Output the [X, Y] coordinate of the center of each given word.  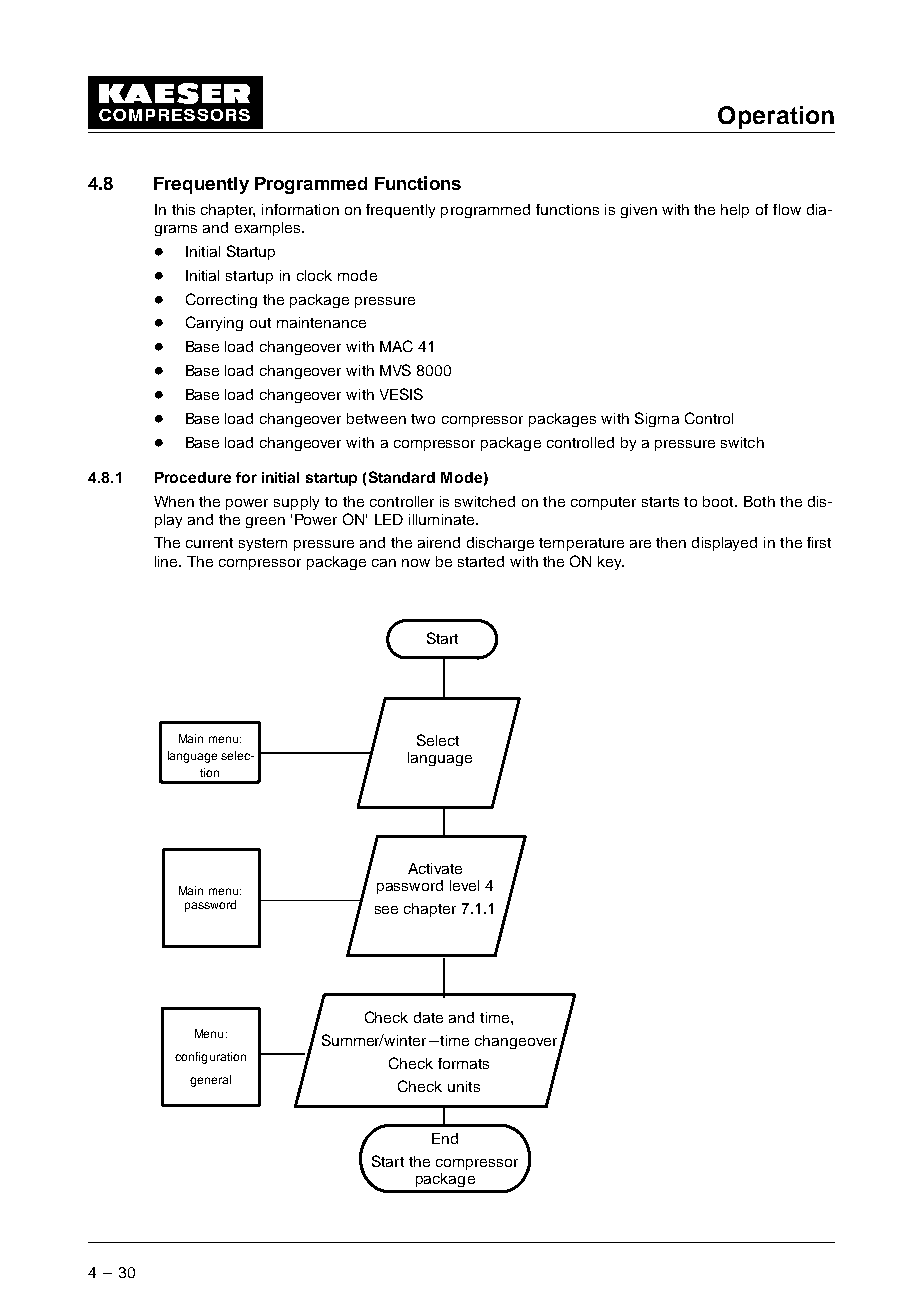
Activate [435, 868]
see [386, 910]
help [735, 211]
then [671, 542]
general [210, 1081]
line [167, 561]
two [423, 419]
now [416, 563]
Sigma [657, 419]
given [639, 211]
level [464, 885]
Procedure [193, 477]
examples [269, 229]
